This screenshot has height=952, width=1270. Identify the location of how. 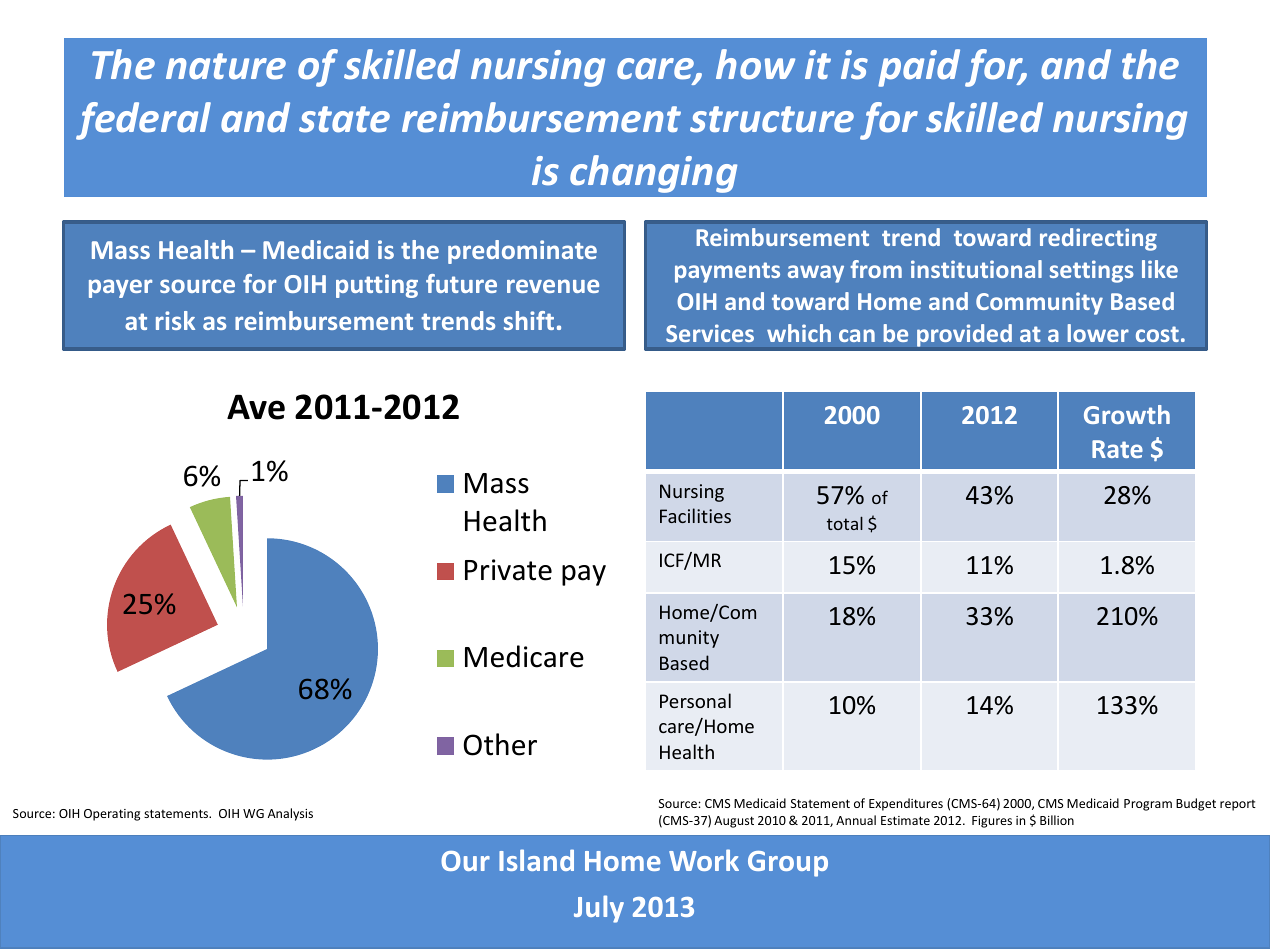
(755, 64).
